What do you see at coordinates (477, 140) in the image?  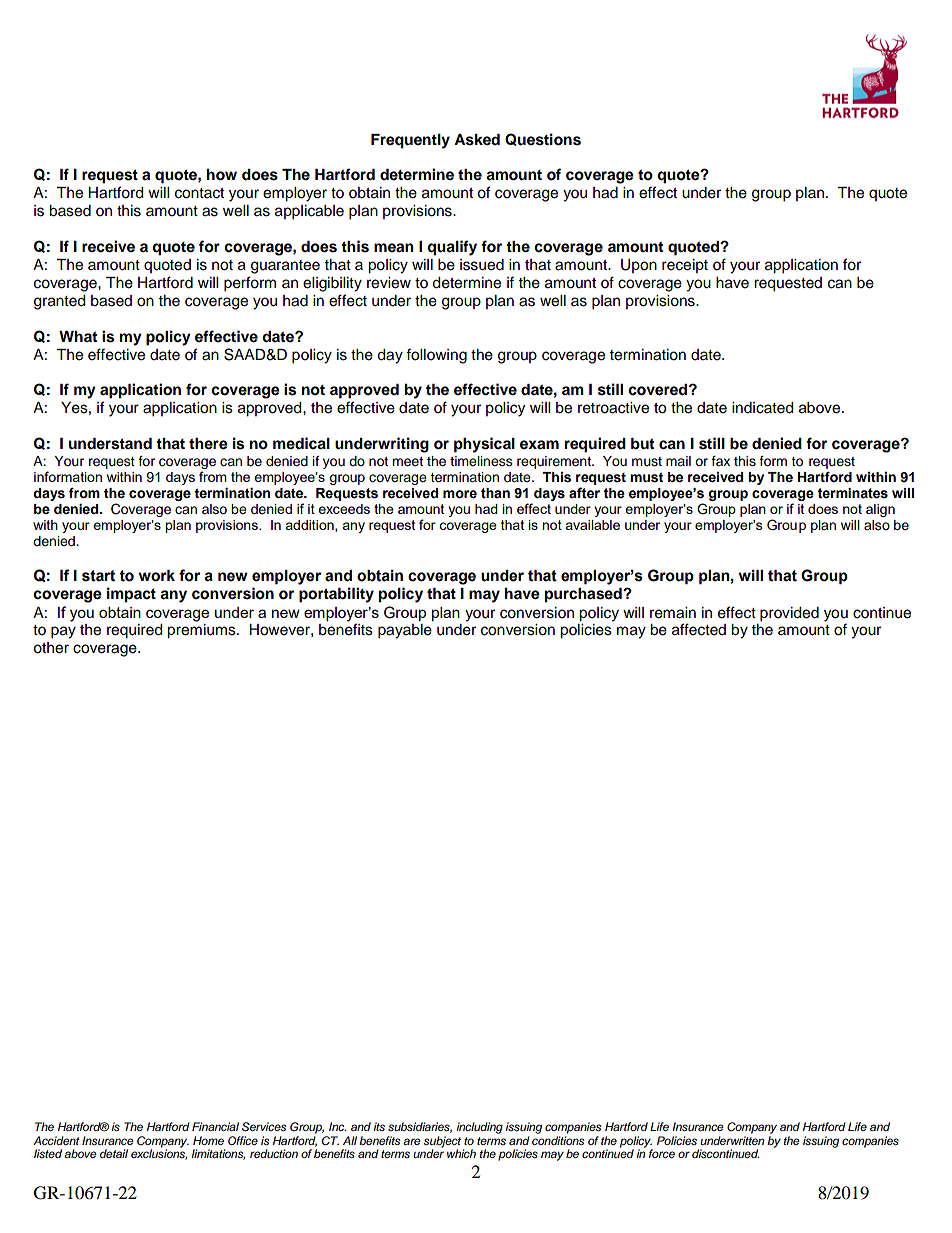 I see `Asked` at bounding box center [477, 140].
